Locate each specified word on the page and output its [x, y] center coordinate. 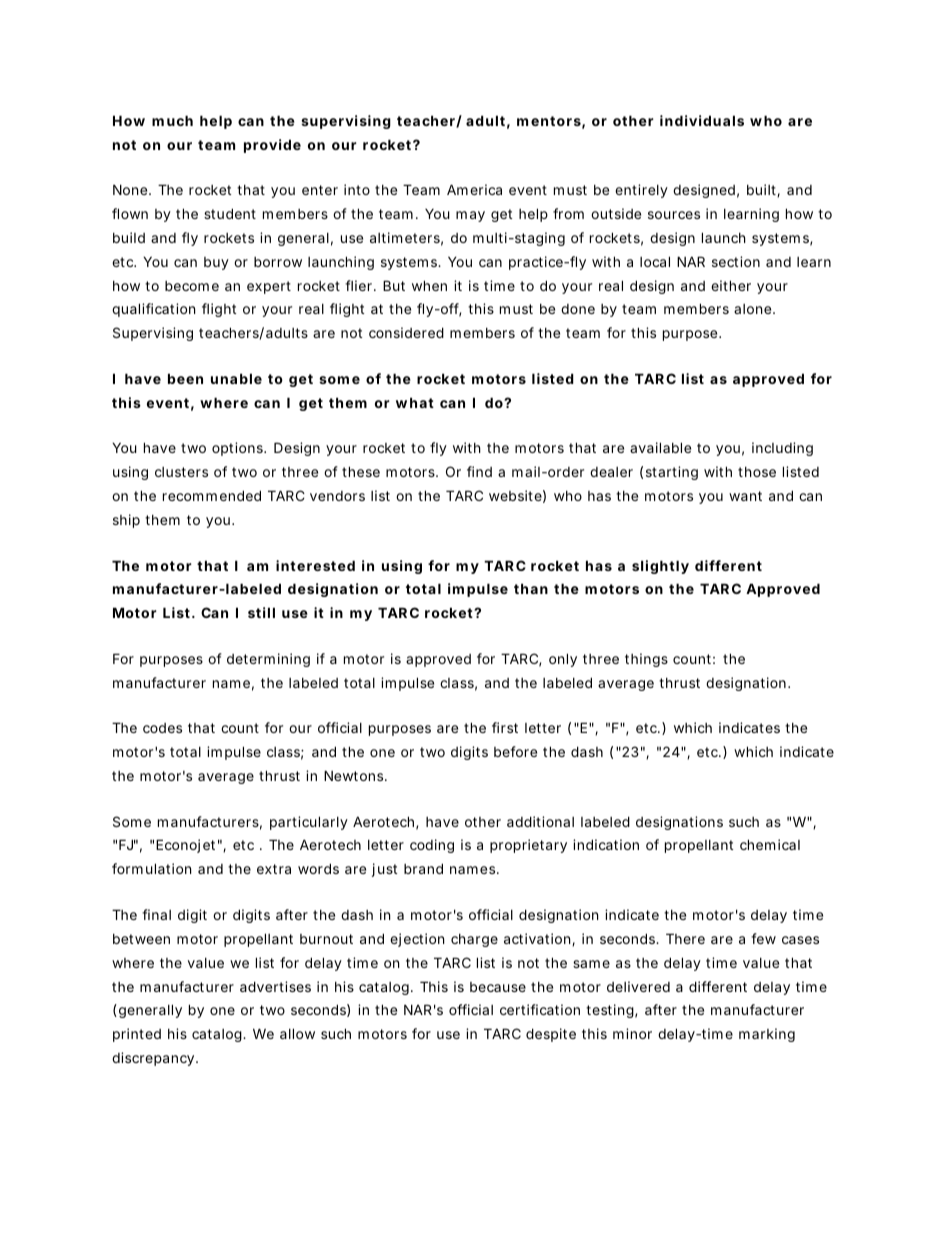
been [185, 378]
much [172, 120]
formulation [151, 868]
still [261, 612]
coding [432, 846]
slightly [660, 567]
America [474, 189]
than [531, 588]
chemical [770, 844]
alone [754, 309]
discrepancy [154, 1059]
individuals [702, 120]
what [415, 402]
